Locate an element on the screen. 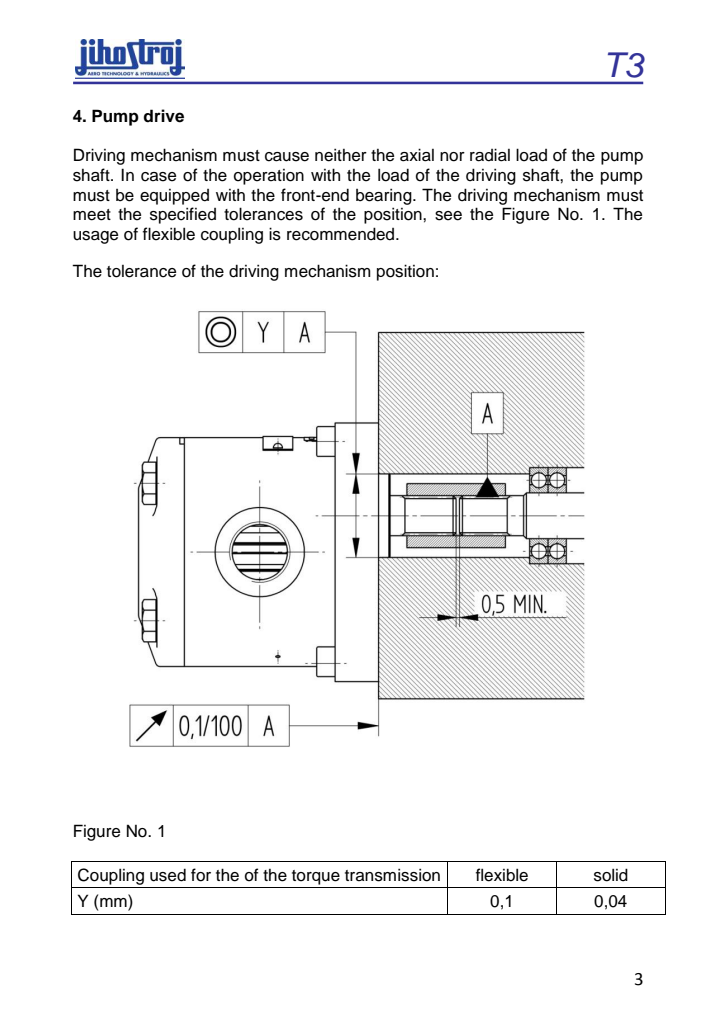  radial is located at coordinates (490, 155).
